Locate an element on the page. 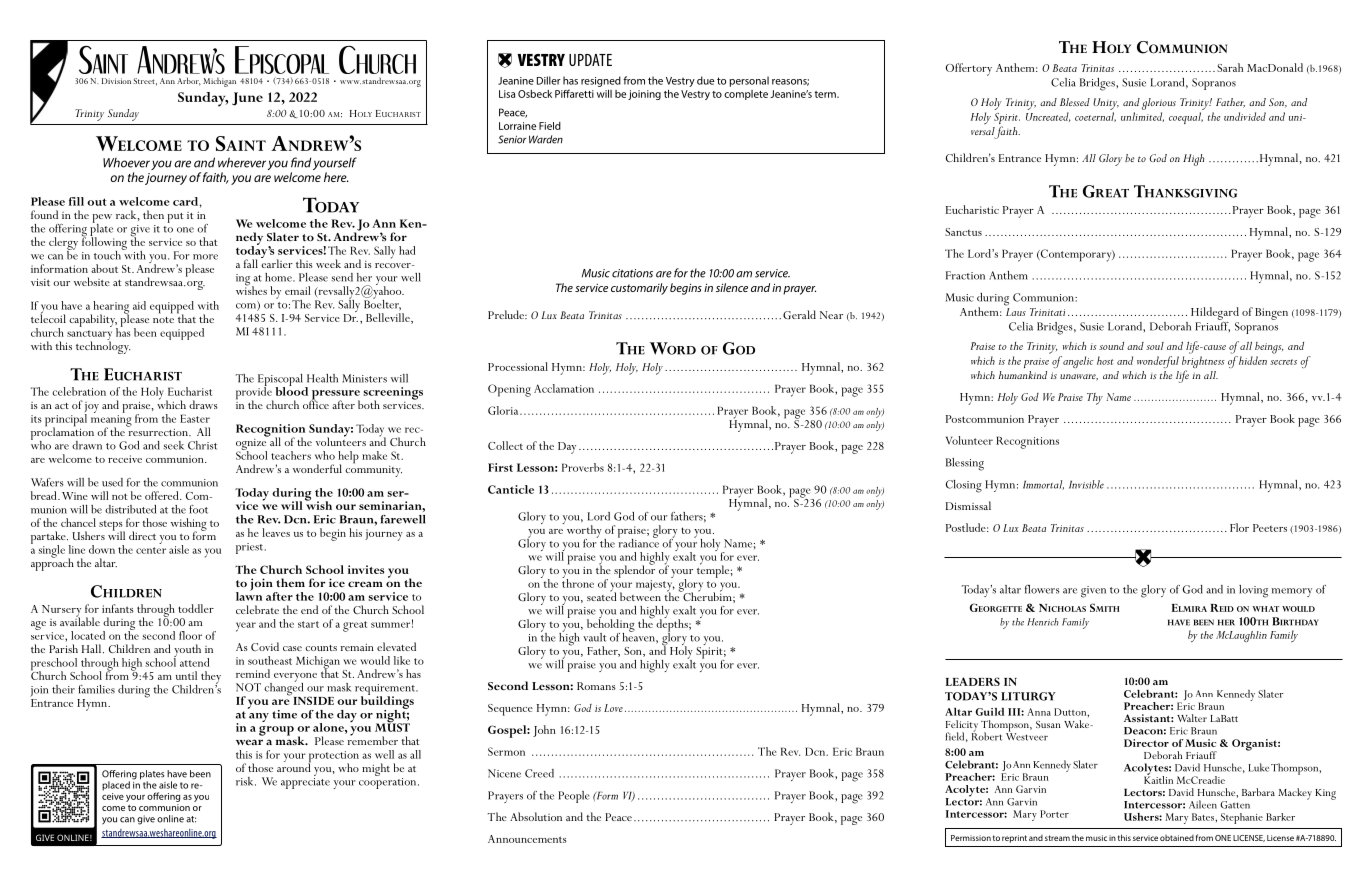 This image has width=1372, height=887. Christ is located at coordinates (202, 445).
